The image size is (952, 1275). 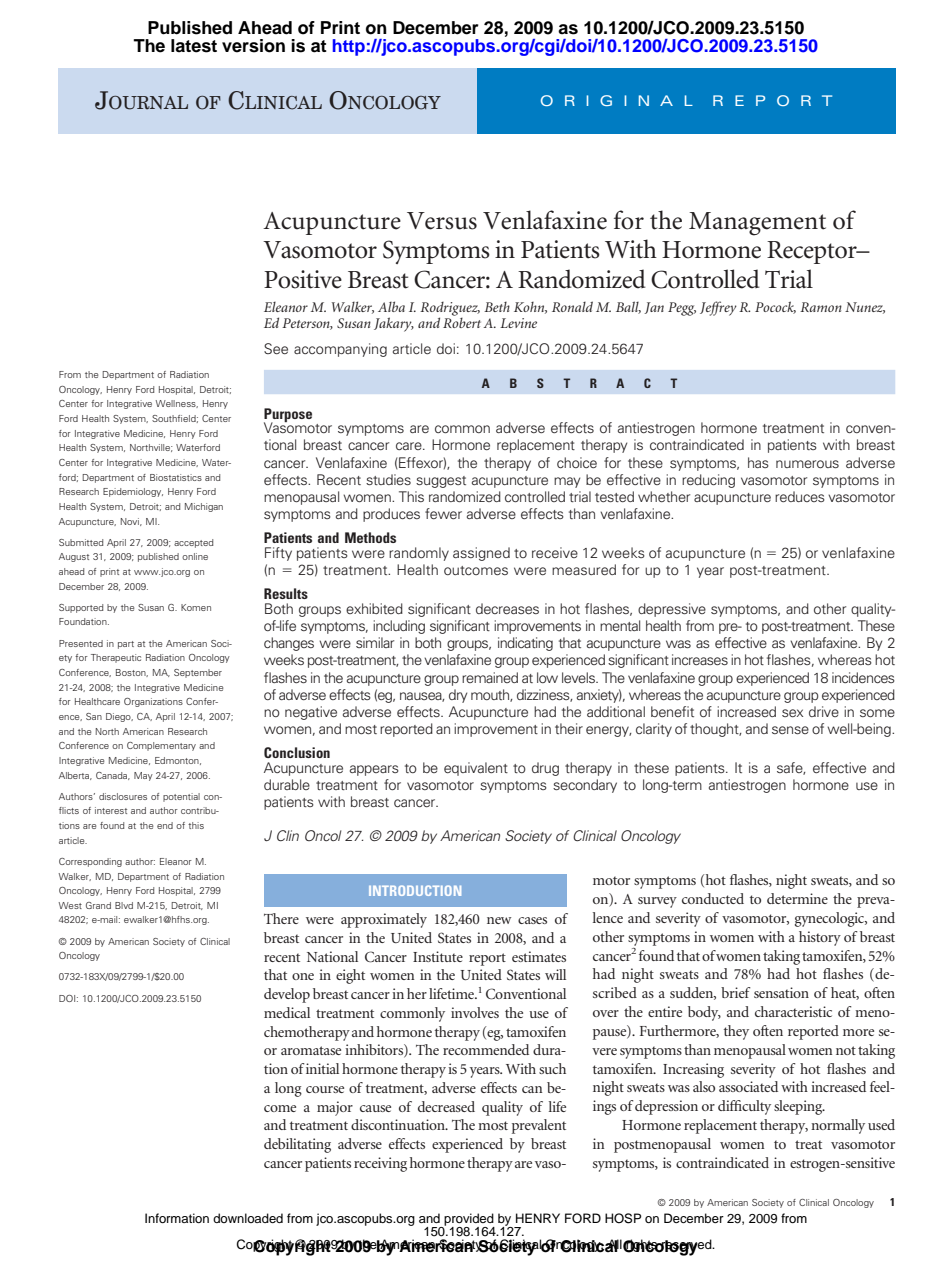 I want to click on numerous, so click(x=807, y=464).
